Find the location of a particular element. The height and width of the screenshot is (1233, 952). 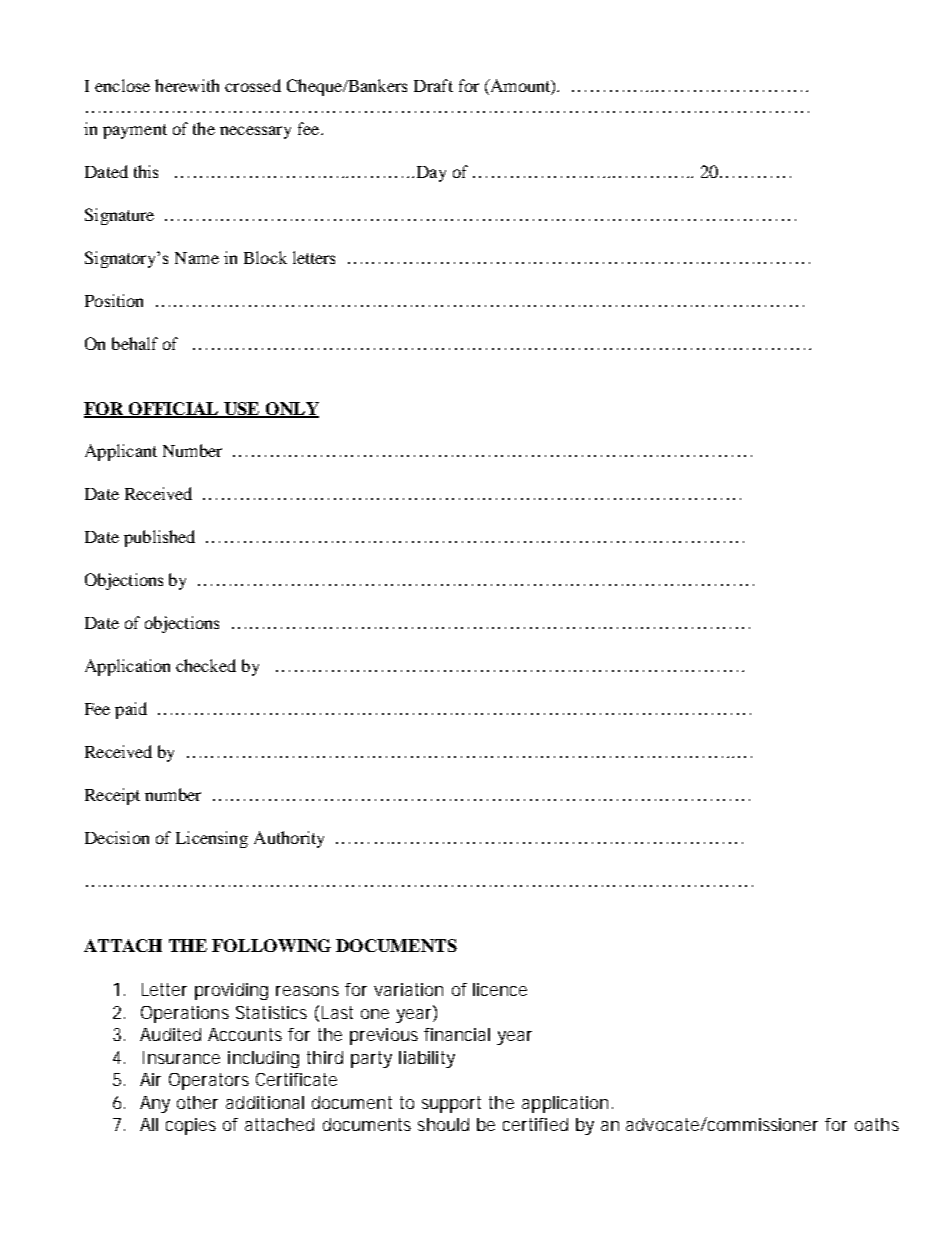

Day is located at coordinates (431, 174).
